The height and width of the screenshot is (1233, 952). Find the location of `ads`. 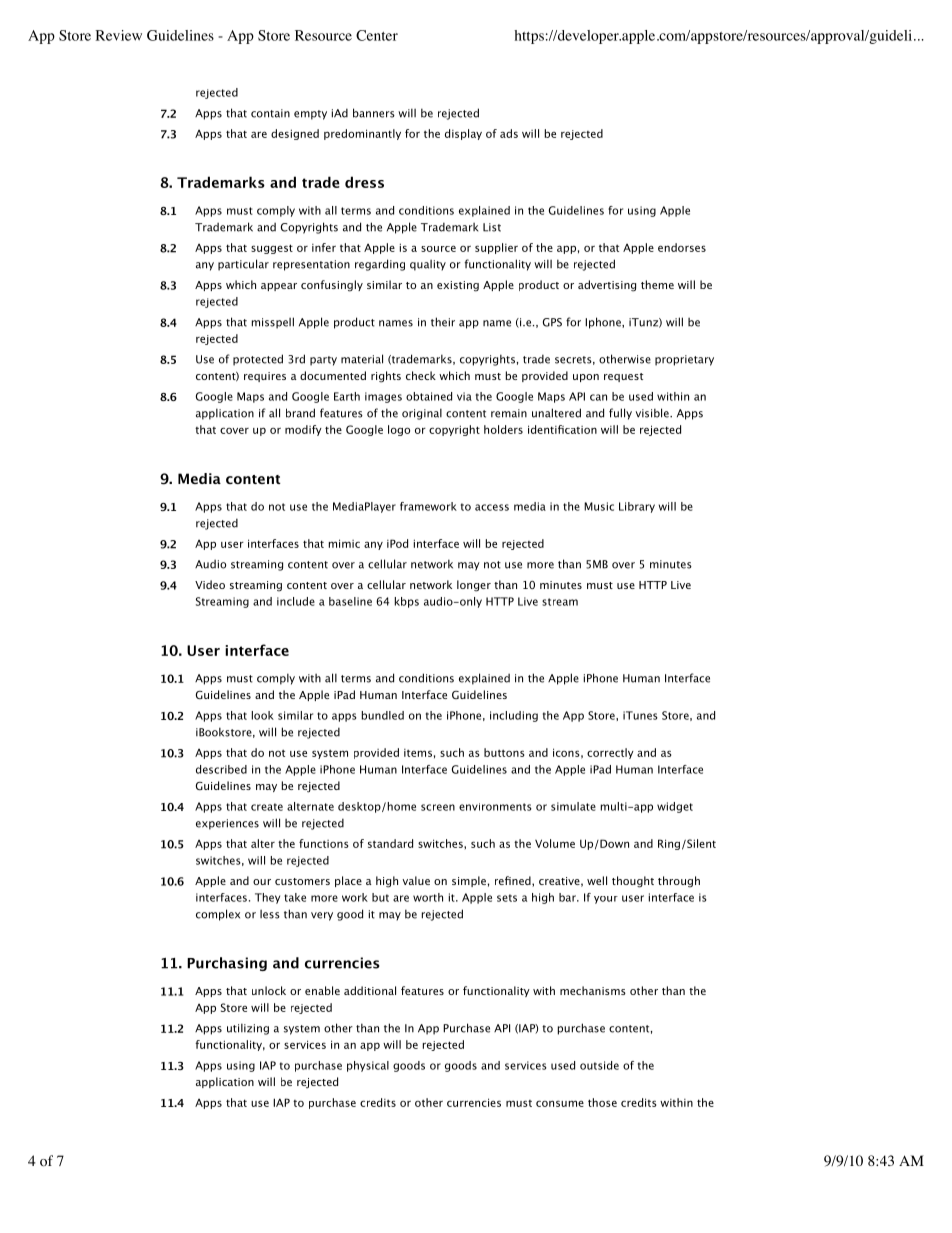

ads is located at coordinates (509, 133).
